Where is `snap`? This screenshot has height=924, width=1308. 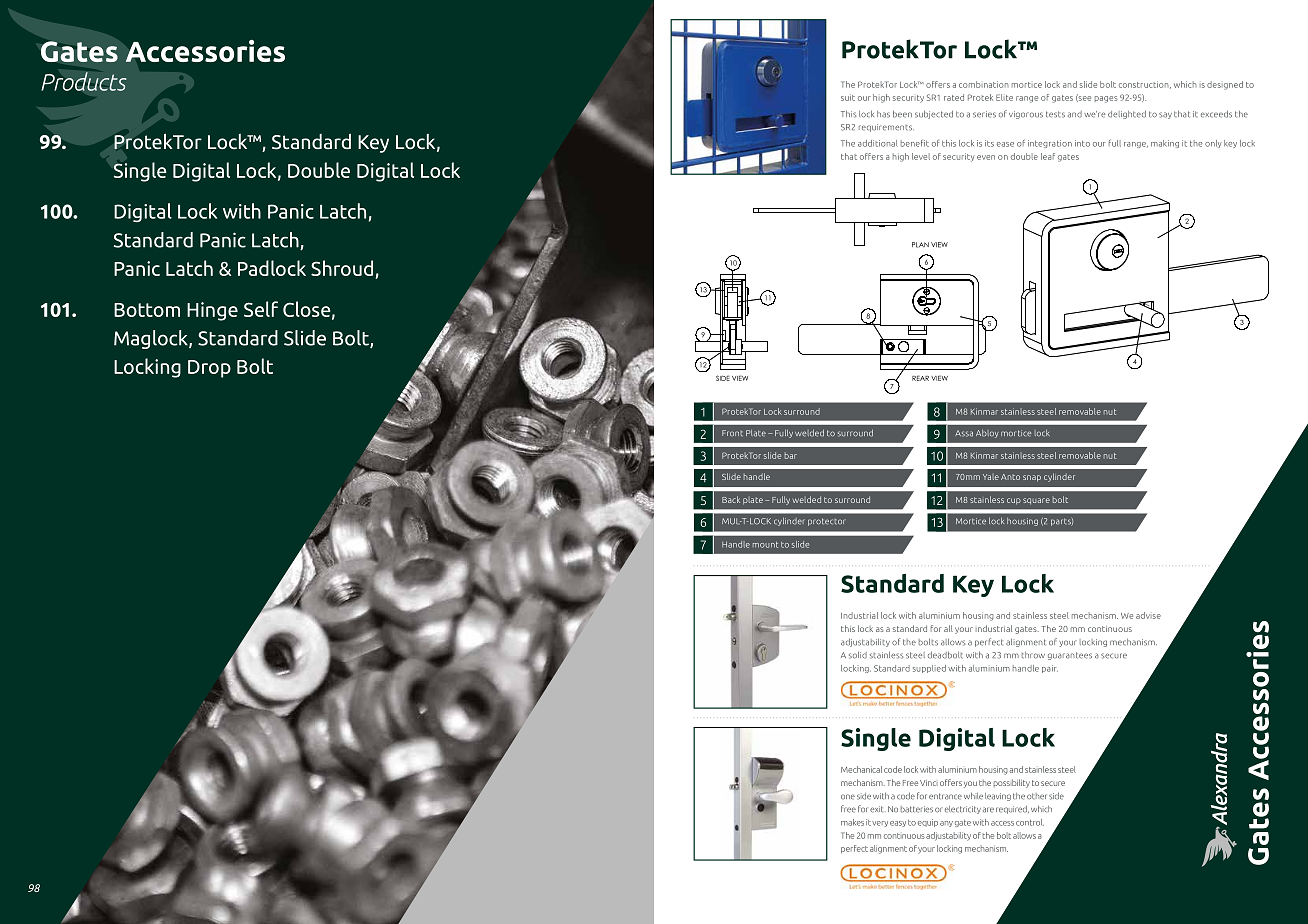 snap is located at coordinates (1032, 478).
